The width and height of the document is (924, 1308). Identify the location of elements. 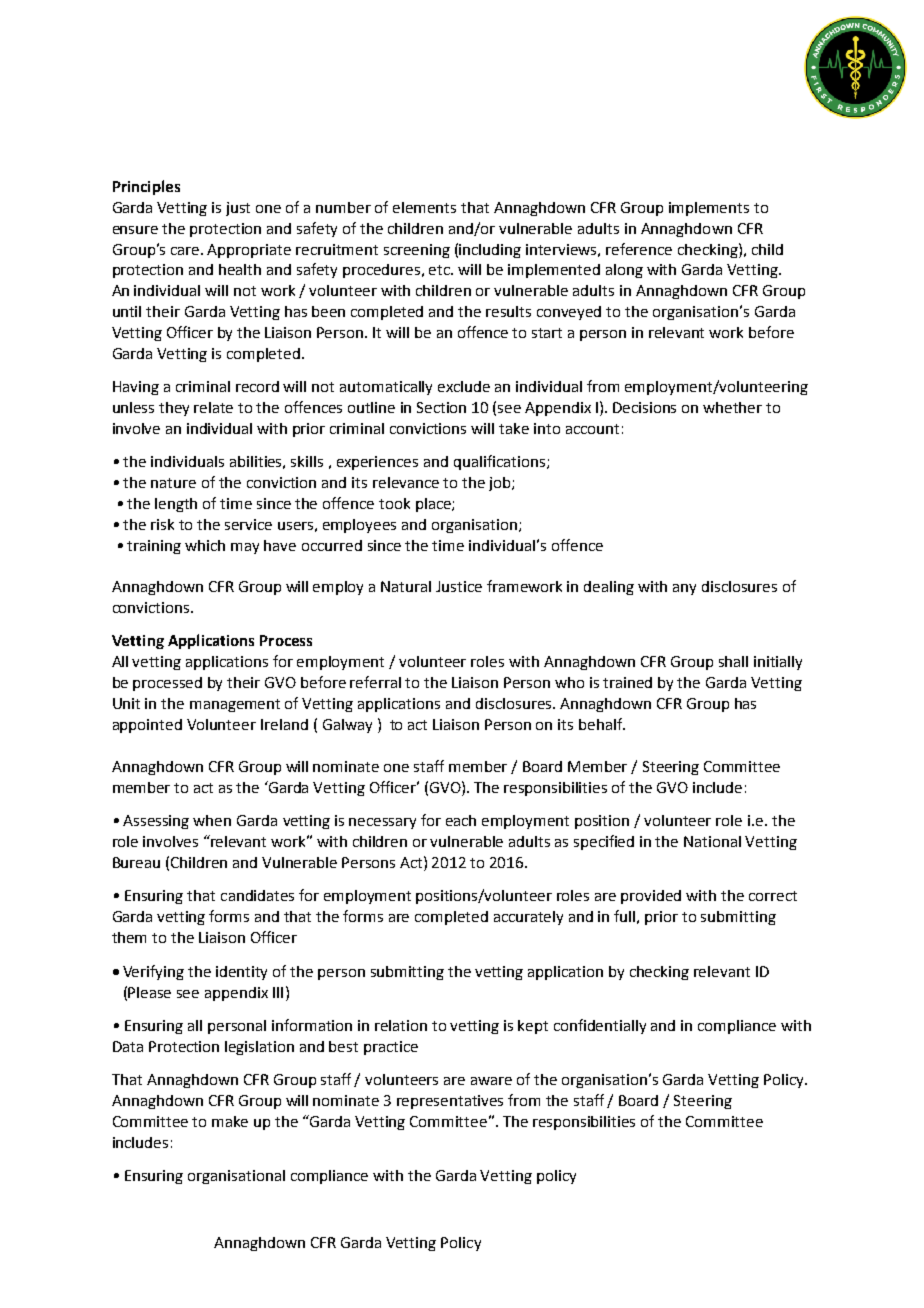
(424, 207).
